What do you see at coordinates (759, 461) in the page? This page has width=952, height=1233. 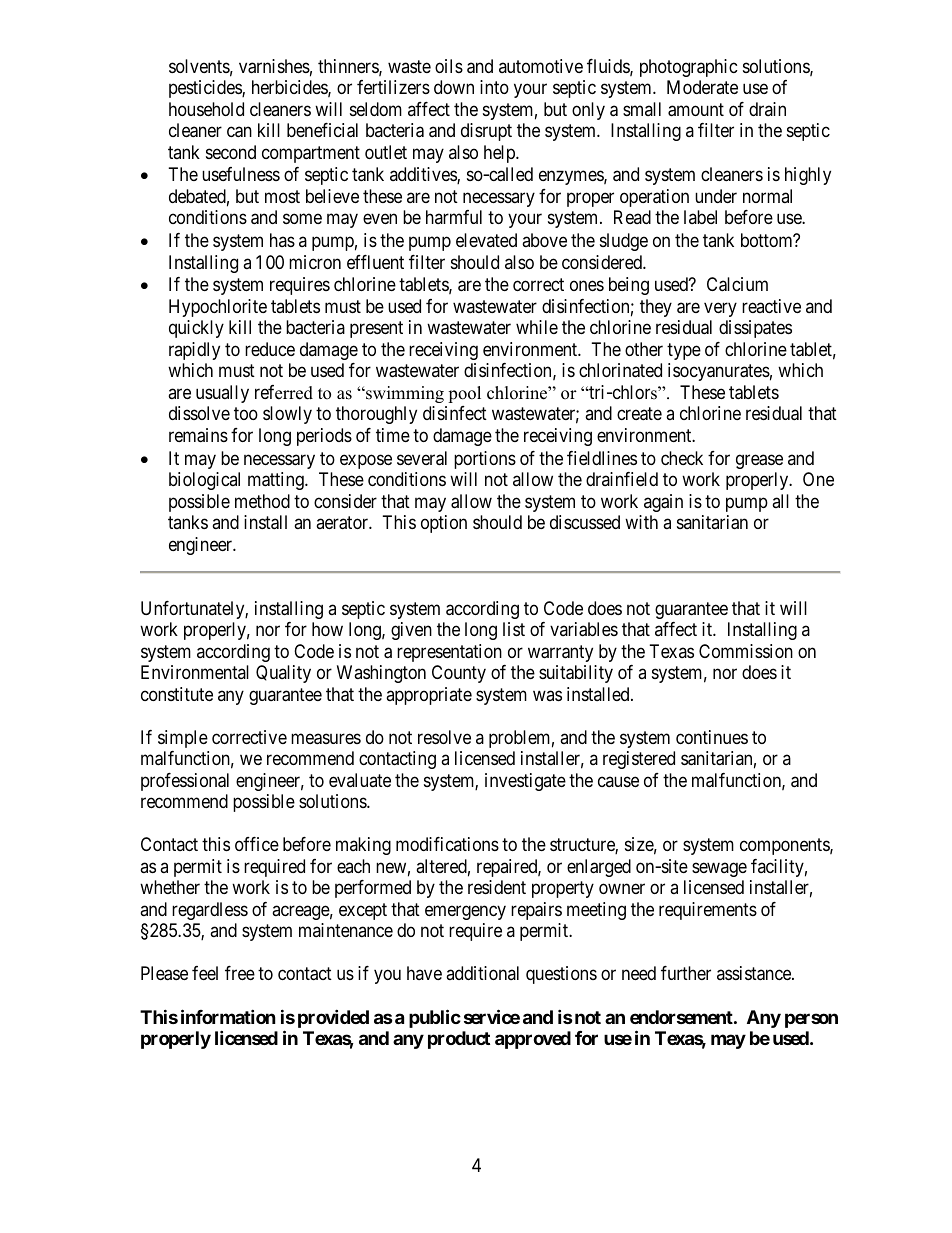 I see `grease` at bounding box center [759, 461].
